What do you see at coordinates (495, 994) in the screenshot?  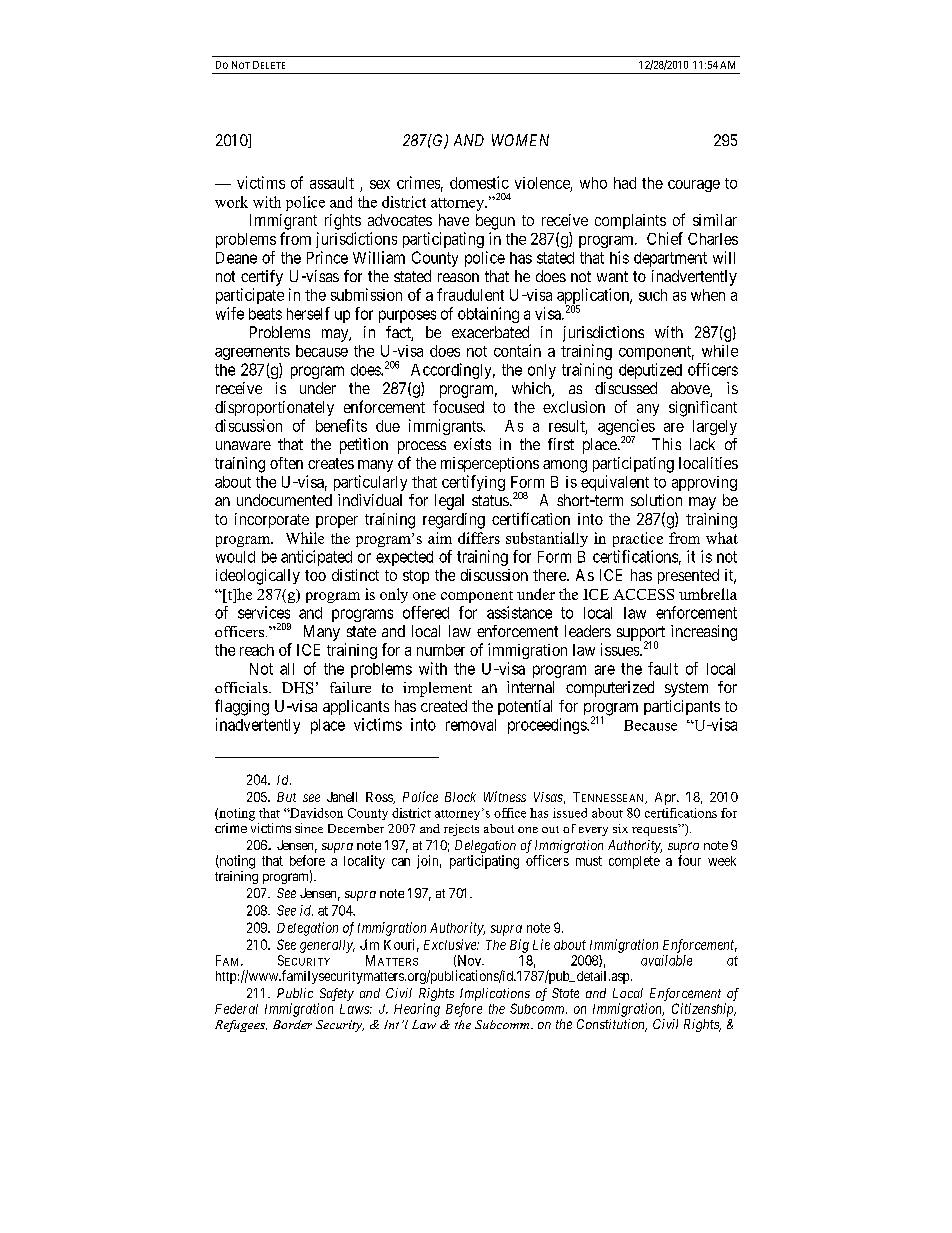 I see `Implications` at bounding box center [495, 994].
